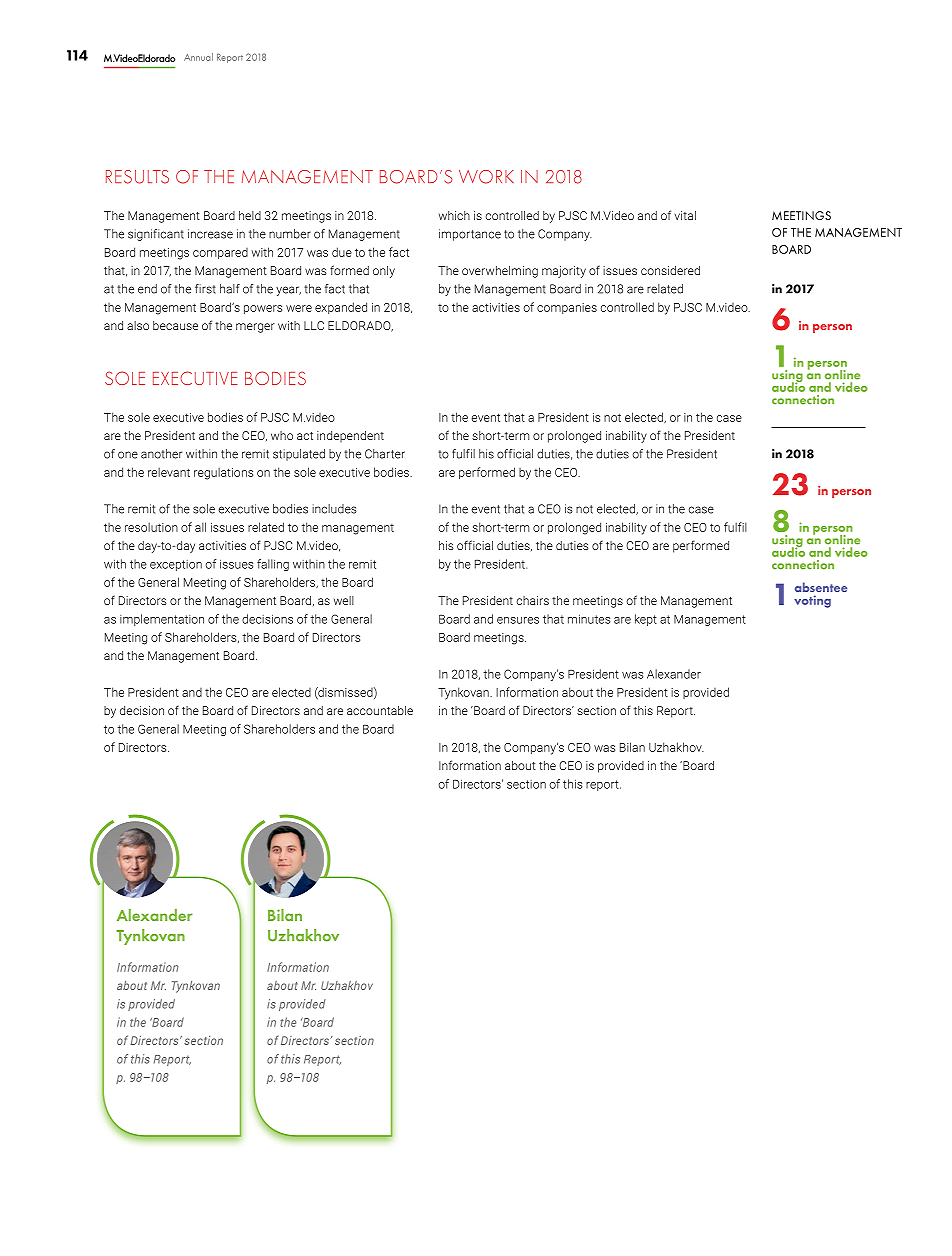 Image resolution: width=952 pixels, height=1256 pixels. What do you see at coordinates (360, 326) in the screenshot?
I see `ELDORADO` at bounding box center [360, 326].
